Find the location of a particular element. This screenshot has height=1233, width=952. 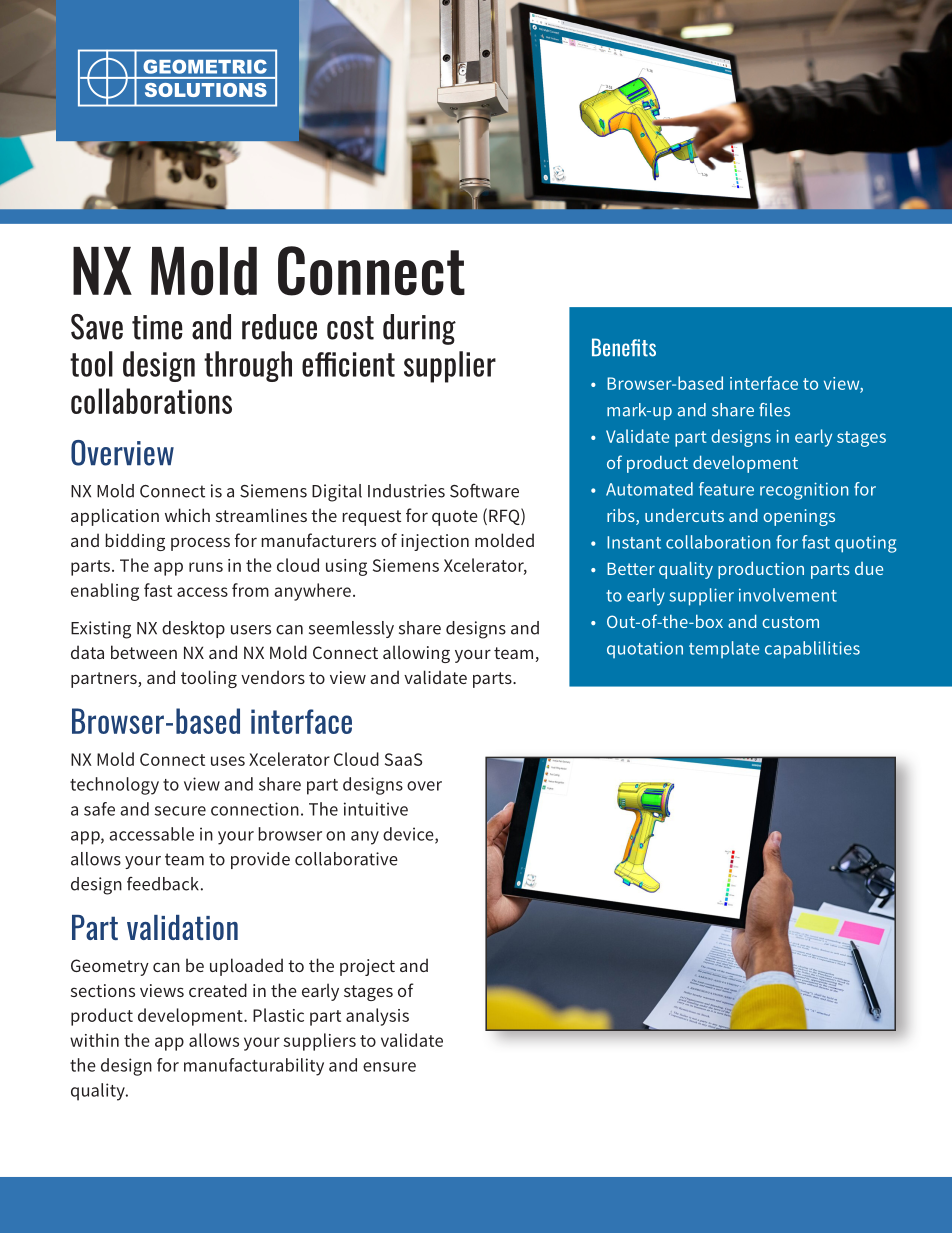

analysis is located at coordinates (377, 1017).
